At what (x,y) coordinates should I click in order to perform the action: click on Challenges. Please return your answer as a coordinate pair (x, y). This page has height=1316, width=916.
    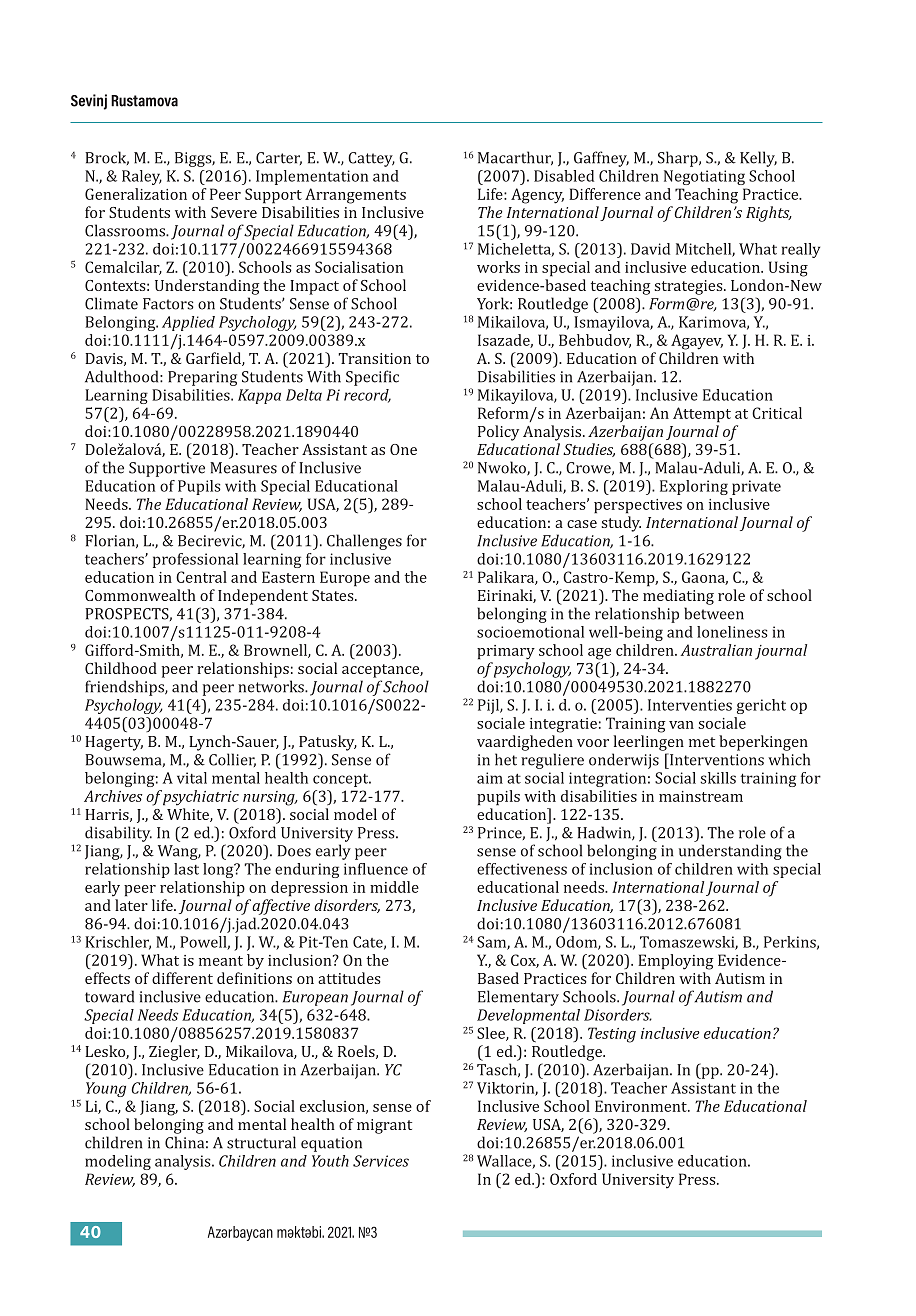
    Looking at the image, I should click on (364, 542).
